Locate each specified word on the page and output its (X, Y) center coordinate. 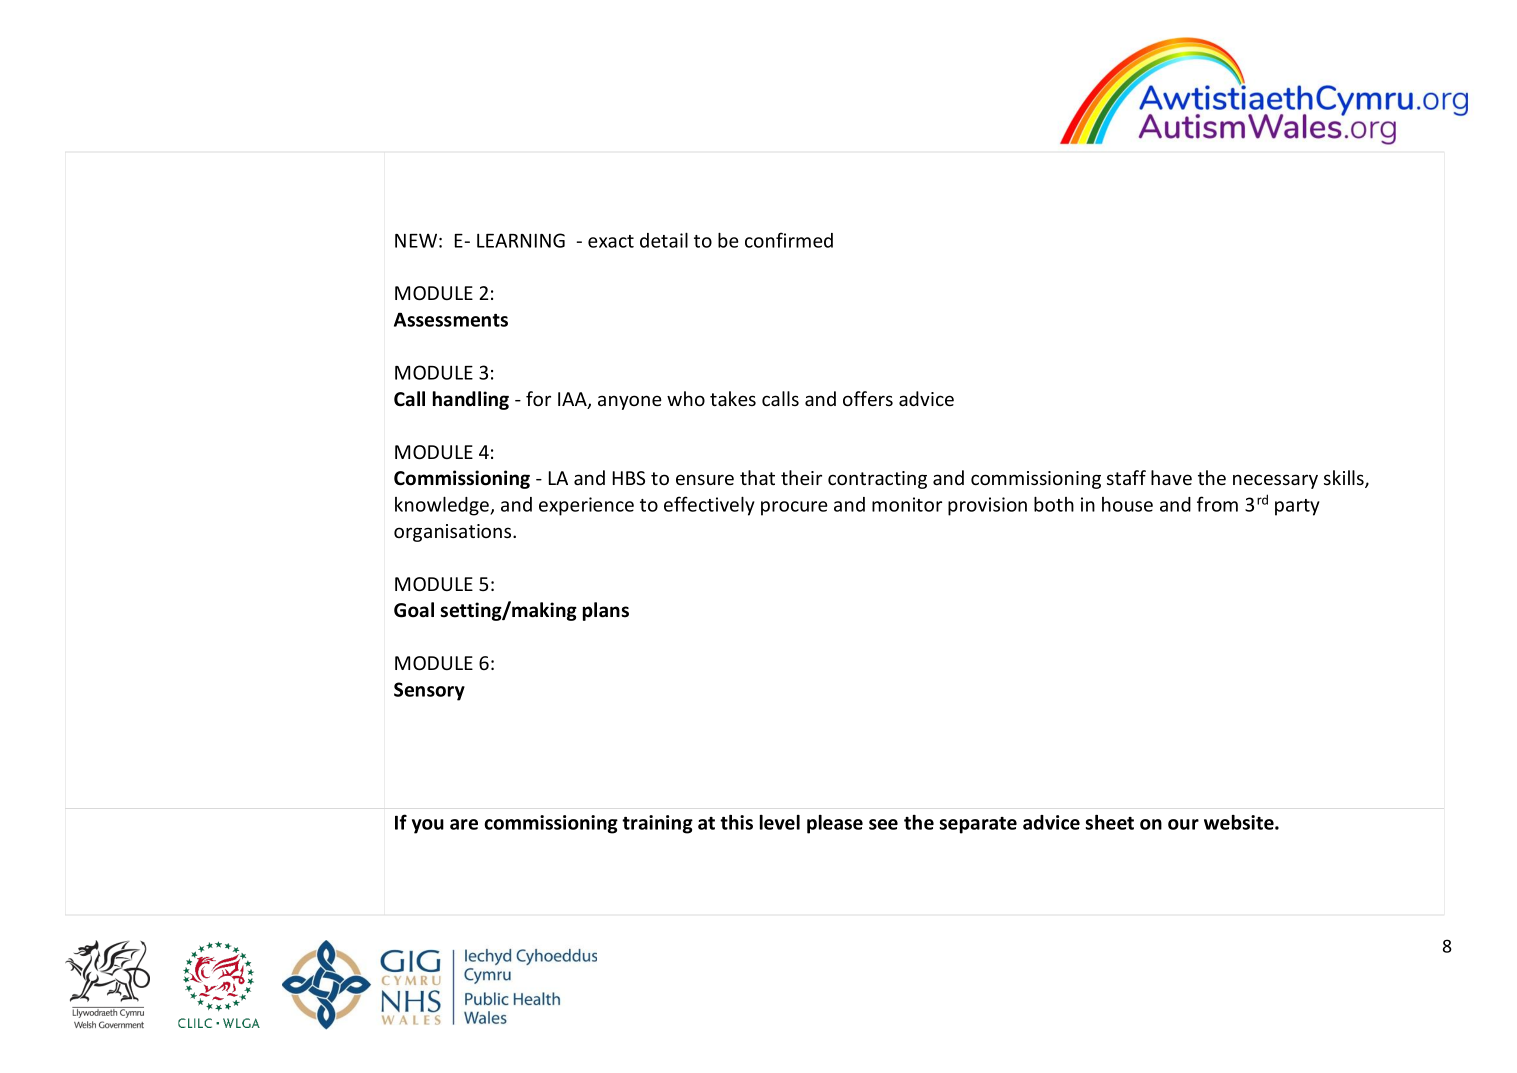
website (1240, 822)
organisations (454, 533)
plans (606, 611)
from (1217, 504)
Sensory (429, 691)
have (1171, 477)
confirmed (789, 240)
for (538, 398)
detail (664, 240)
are (464, 824)
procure (794, 508)
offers (868, 398)
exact (611, 241)
